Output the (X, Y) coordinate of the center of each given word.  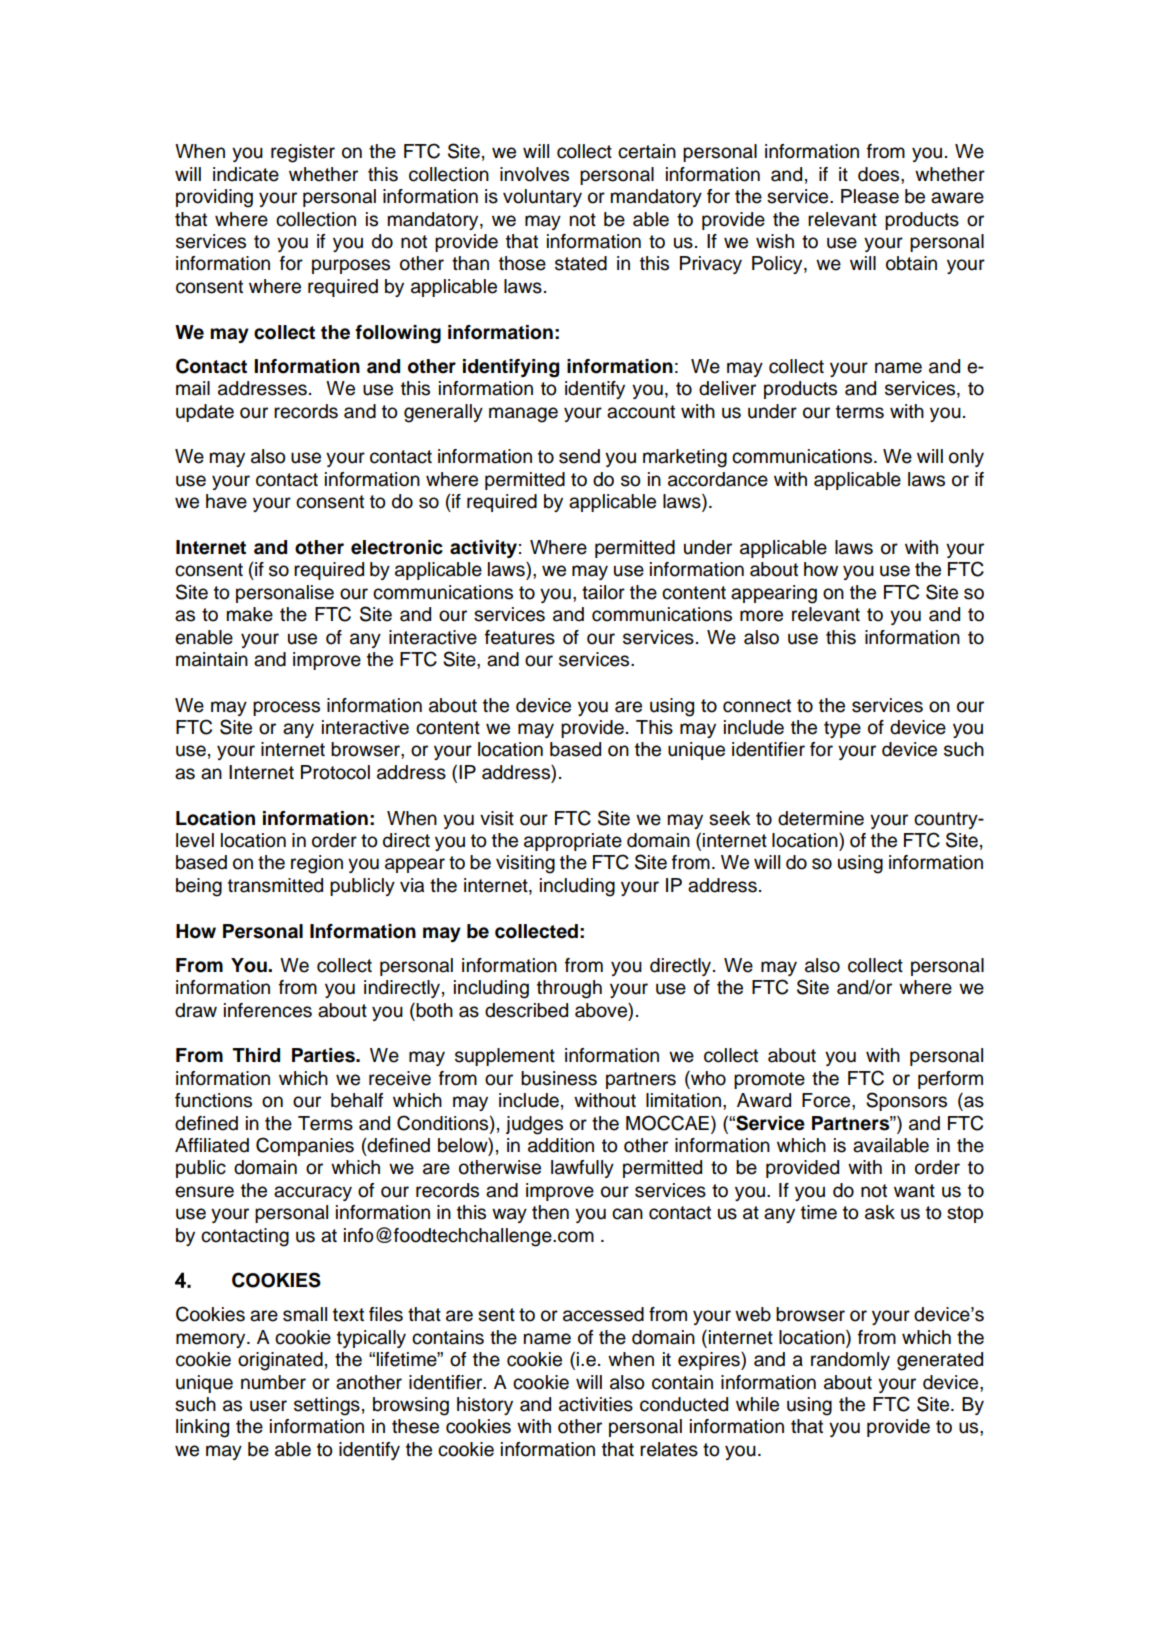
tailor (603, 592)
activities (596, 1404)
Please (870, 196)
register (303, 153)
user (268, 1406)
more (761, 616)
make (250, 614)
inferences (268, 1010)
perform (950, 1080)
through (569, 989)
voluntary (542, 198)
